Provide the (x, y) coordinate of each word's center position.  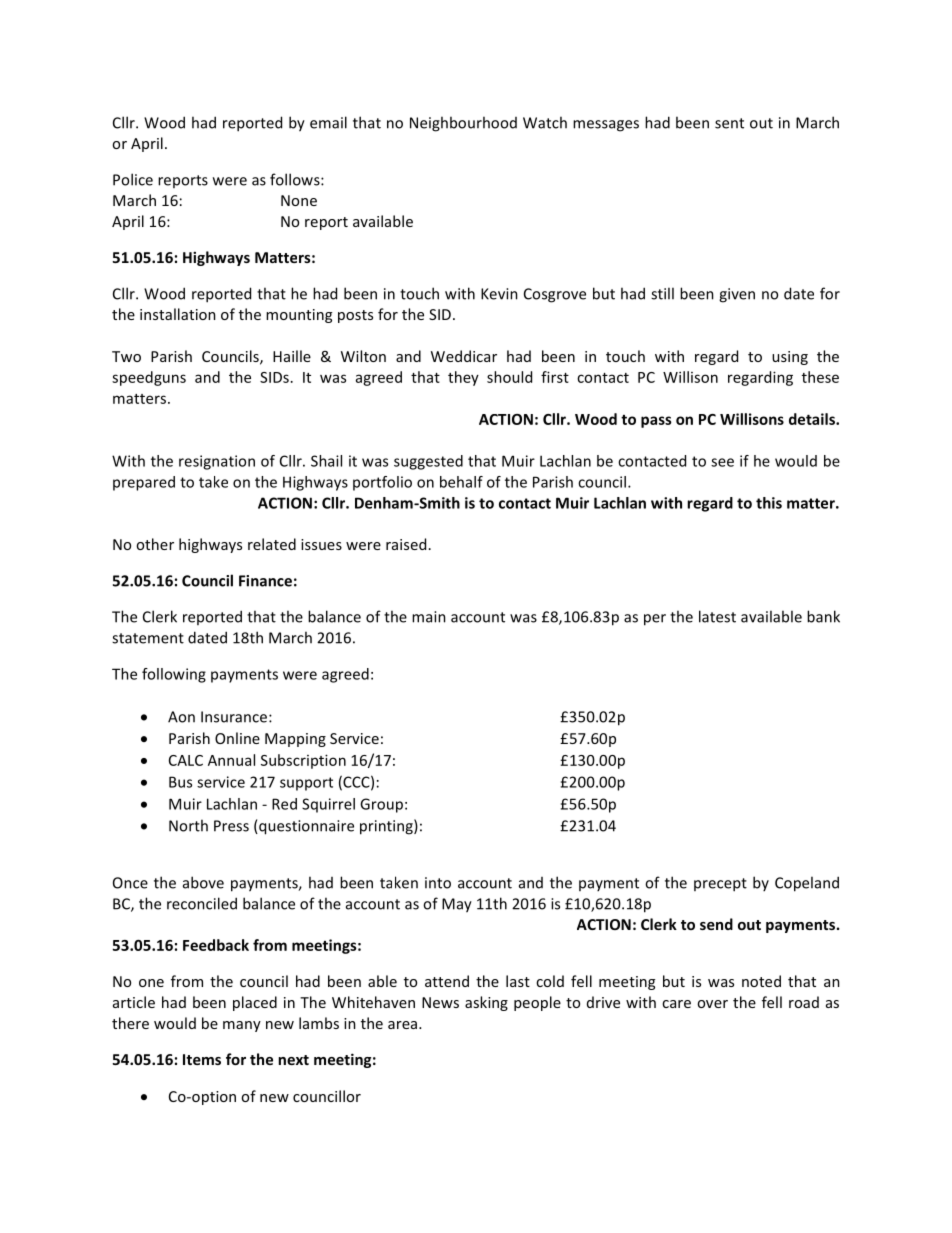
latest (717, 616)
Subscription (303, 761)
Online (237, 738)
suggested (428, 462)
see (722, 462)
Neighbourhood (463, 124)
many (242, 1026)
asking (486, 1003)
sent (729, 123)
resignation (217, 462)
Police (133, 179)
